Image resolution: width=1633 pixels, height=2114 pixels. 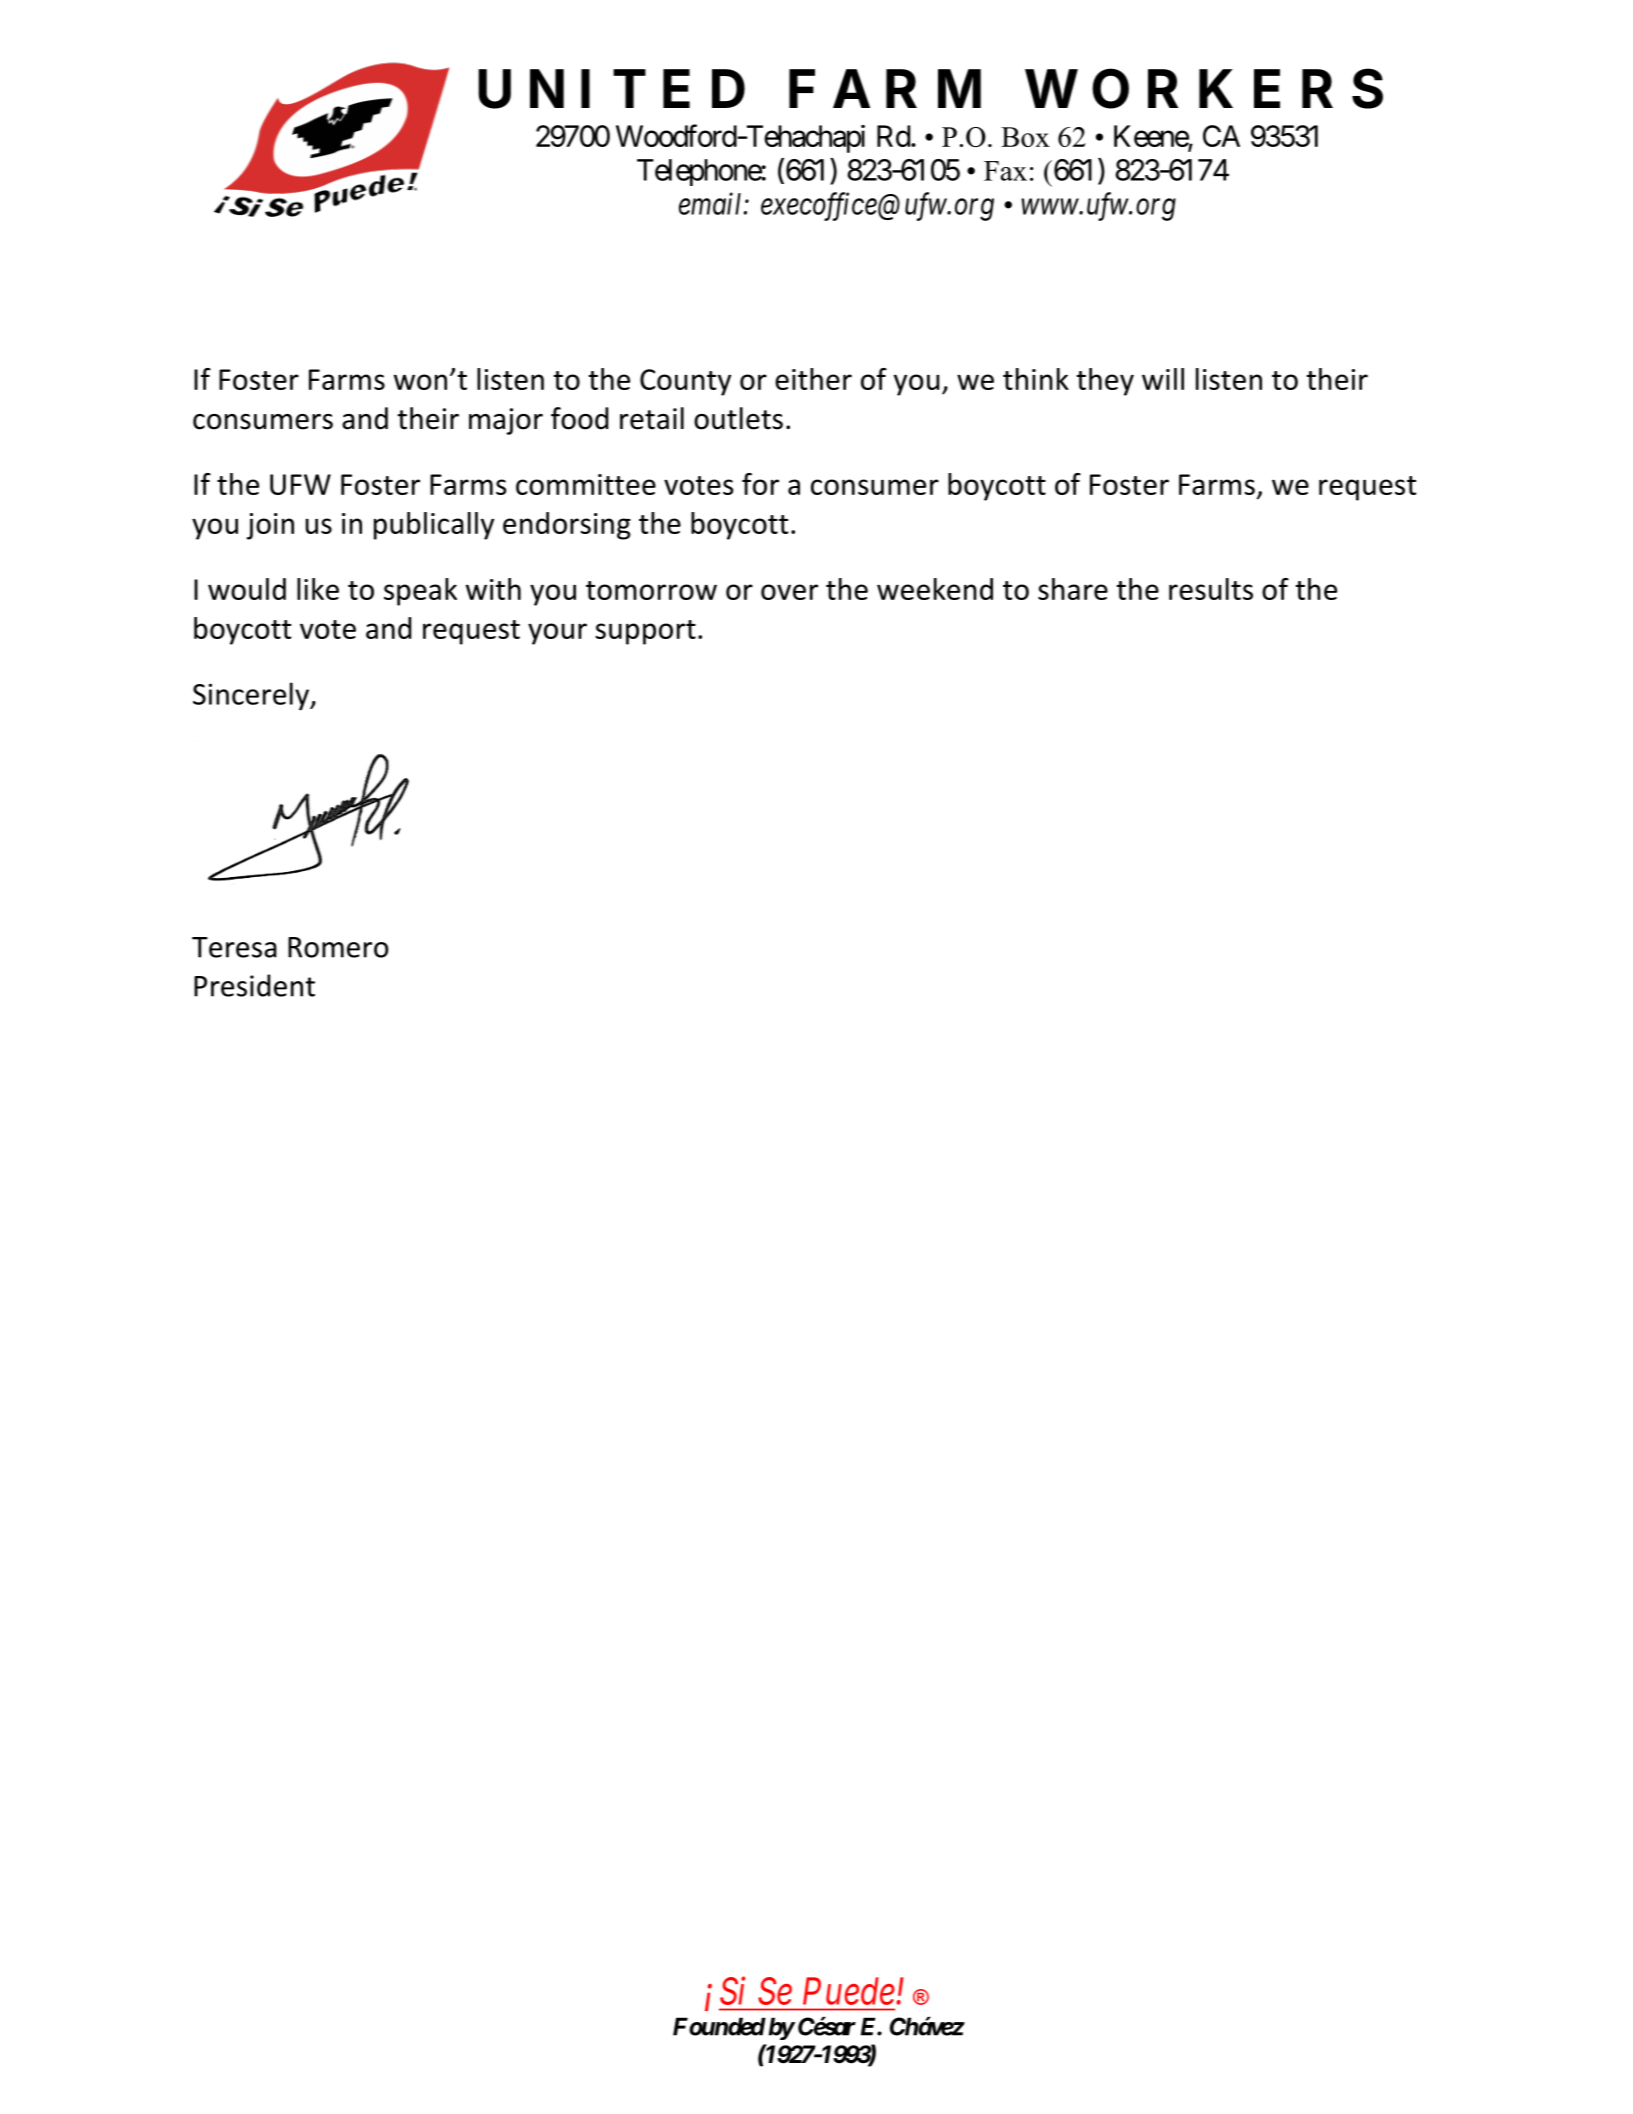 I want to click on President, so click(x=254, y=985).
